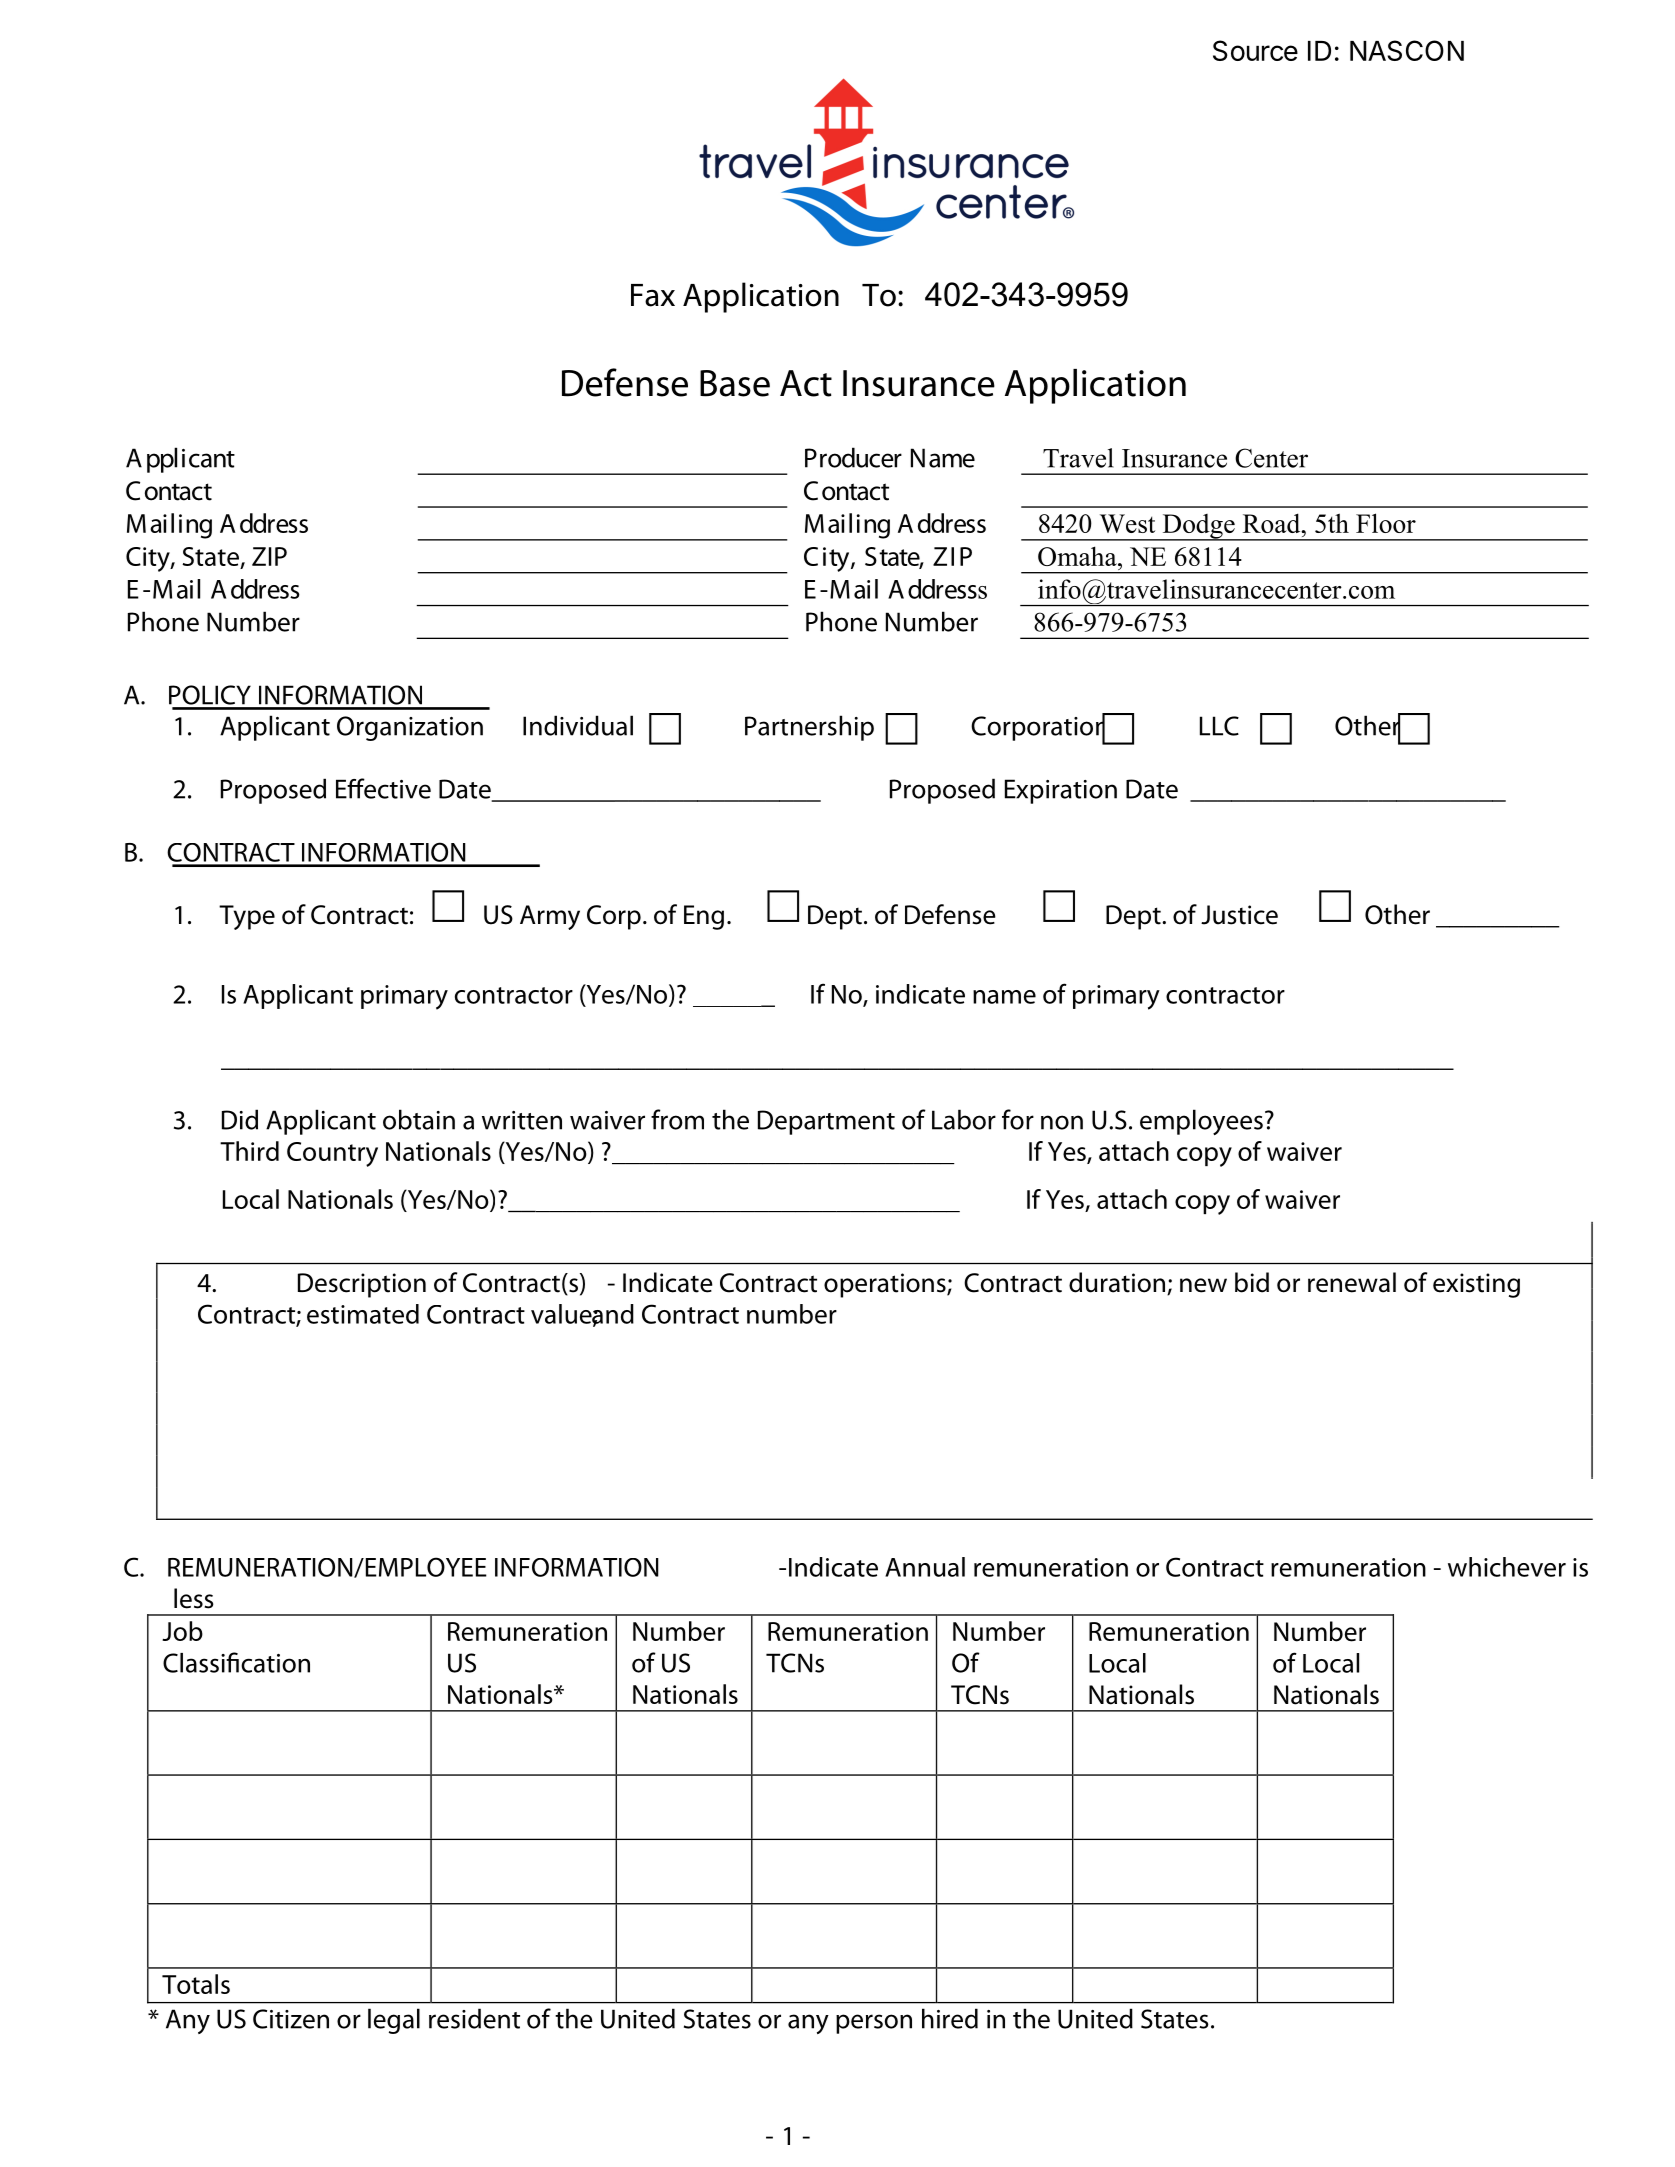  I want to click on Fax, so click(653, 295).
